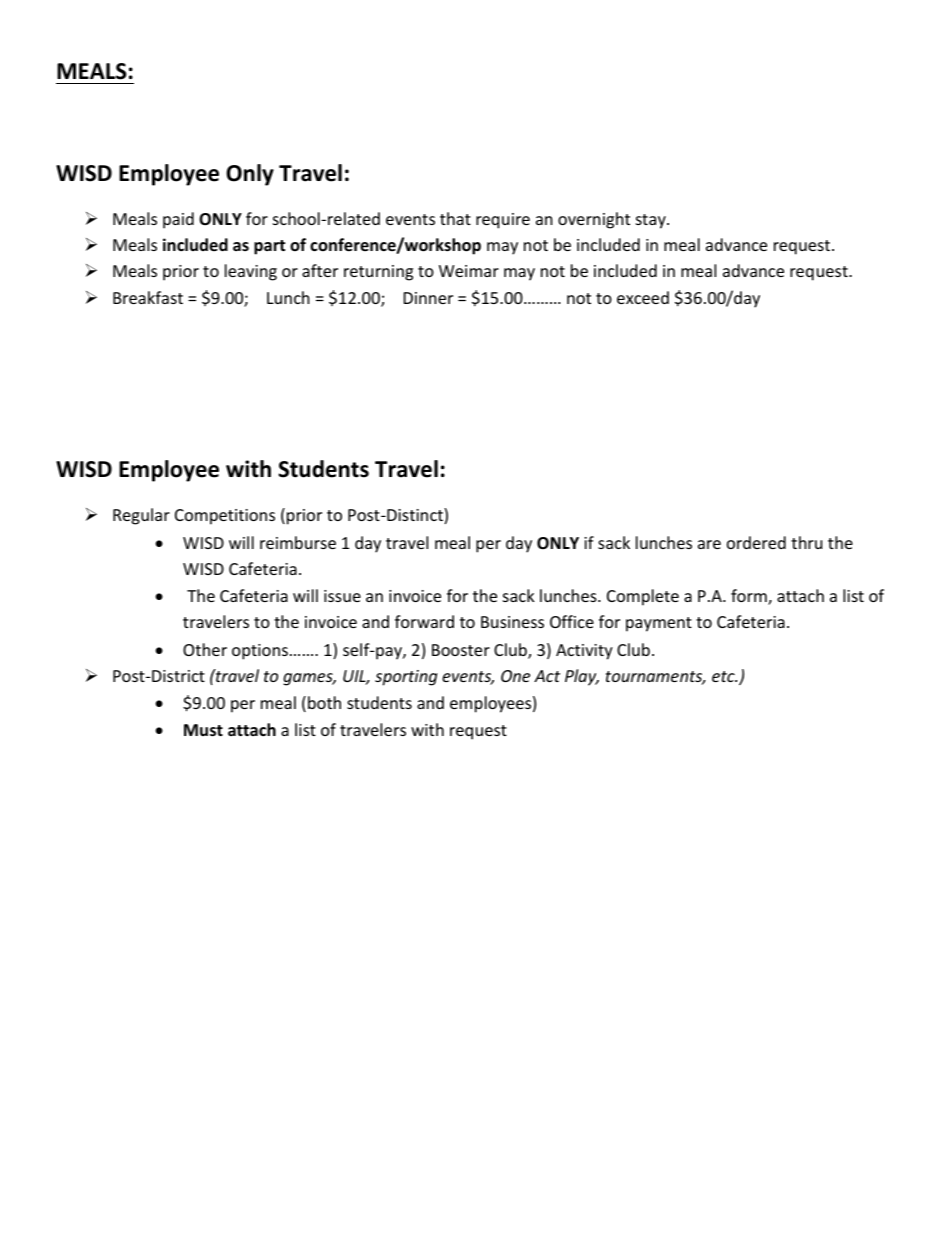 The width and height of the page is (952, 1233). I want to click on exceed, so click(643, 297).
